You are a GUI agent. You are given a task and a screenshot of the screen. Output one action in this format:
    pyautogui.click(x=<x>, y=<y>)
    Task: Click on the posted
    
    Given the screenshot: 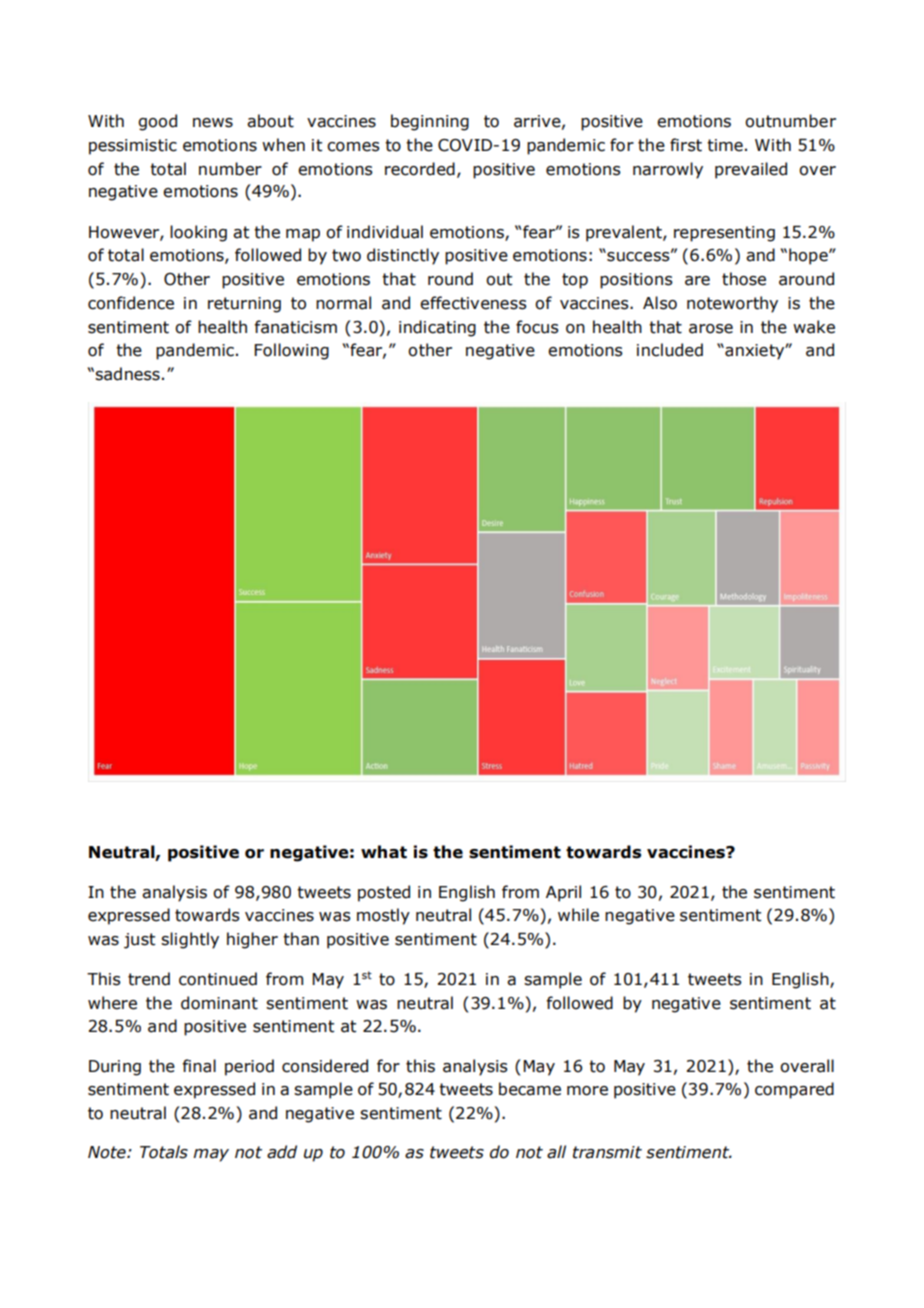 What is the action you would take?
    pyautogui.click(x=384, y=893)
